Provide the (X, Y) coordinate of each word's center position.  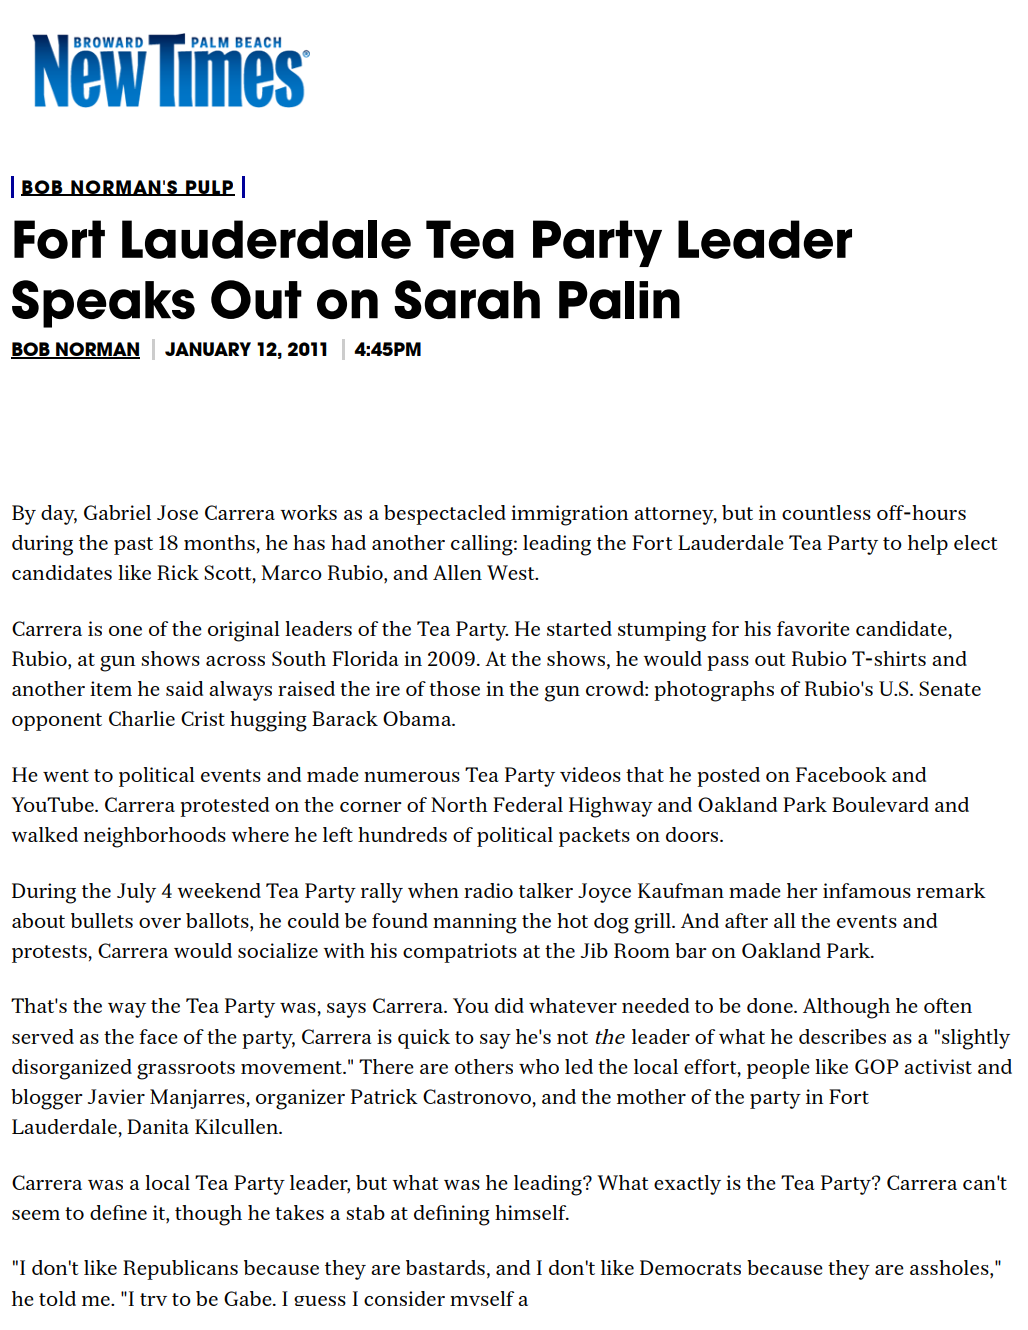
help (928, 545)
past (133, 546)
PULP (209, 188)
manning (475, 923)
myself (482, 1298)
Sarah (467, 299)
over (160, 923)
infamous (867, 890)
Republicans (180, 1270)
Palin (619, 300)
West (512, 572)
